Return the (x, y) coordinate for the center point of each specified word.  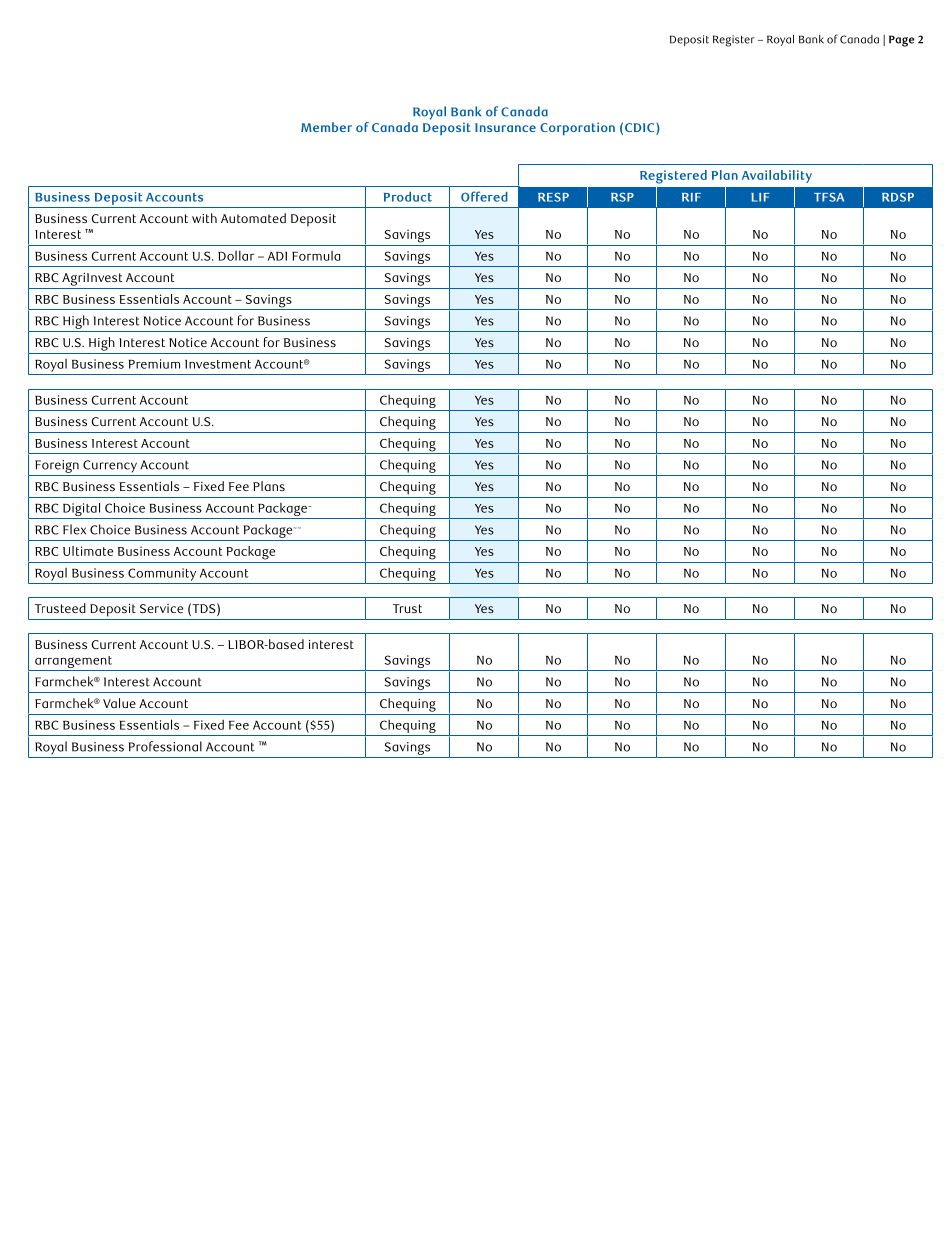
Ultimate (88, 551)
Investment (218, 364)
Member (326, 127)
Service (161, 608)
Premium (154, 364)
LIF (760, 197)
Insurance (505, 127)
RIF (691, 197)
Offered (484, 196)
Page (901, 41)
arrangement (73, 663)
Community (162, 574)
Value (119, 703)
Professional (165, 746)
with (204, 218)
